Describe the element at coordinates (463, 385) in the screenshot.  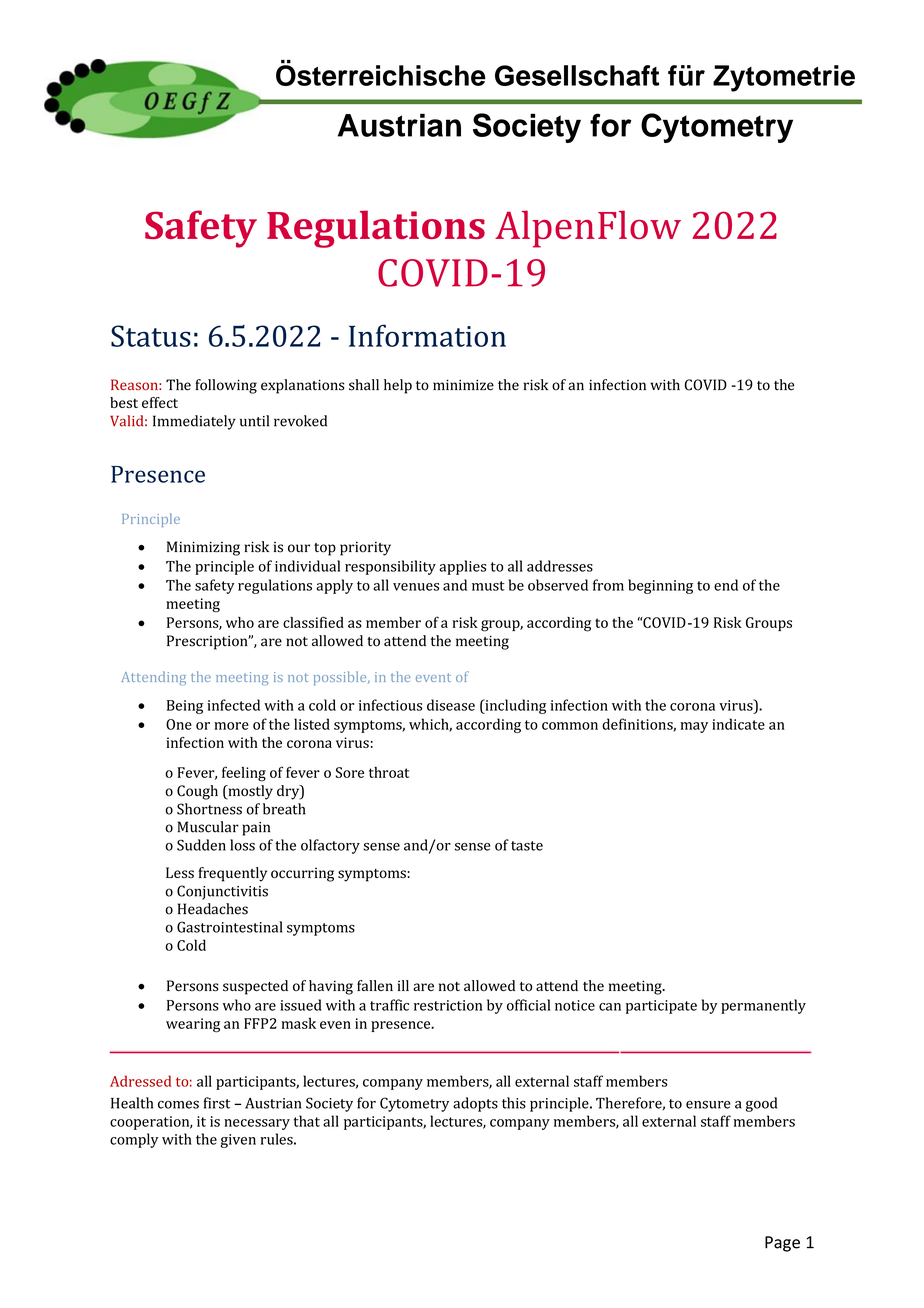
I see `minimize` at that location.
